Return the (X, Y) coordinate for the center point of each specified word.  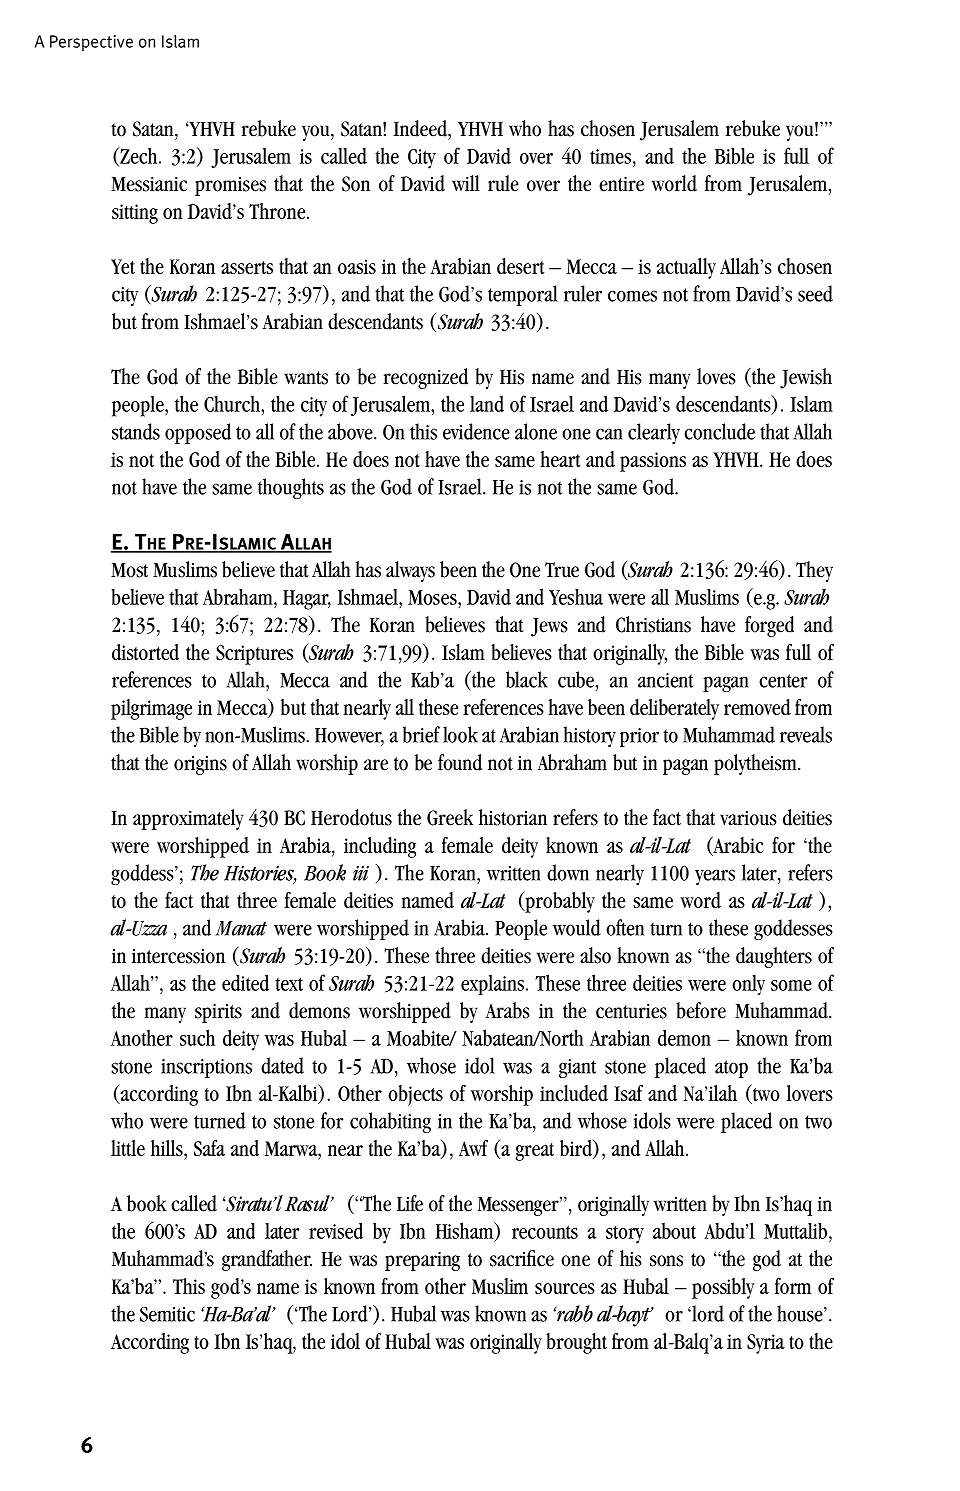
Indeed (421, 128)
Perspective (91, 43)
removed (757, 707)
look (460, 734)
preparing (422, 1261)
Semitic (167, 1314)
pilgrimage (151, 709)
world (674, 183)
